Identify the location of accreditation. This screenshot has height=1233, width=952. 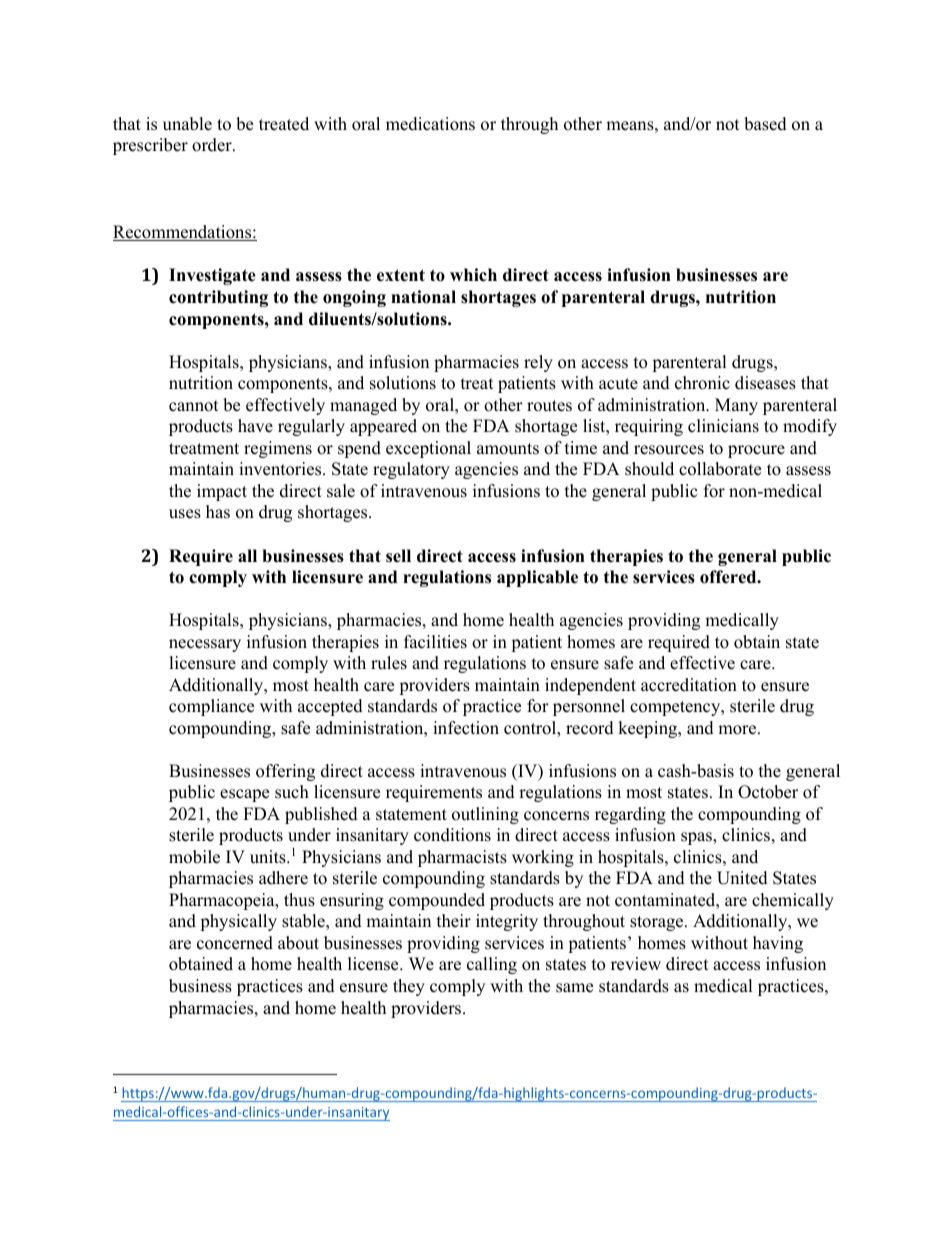
(689, 685).
